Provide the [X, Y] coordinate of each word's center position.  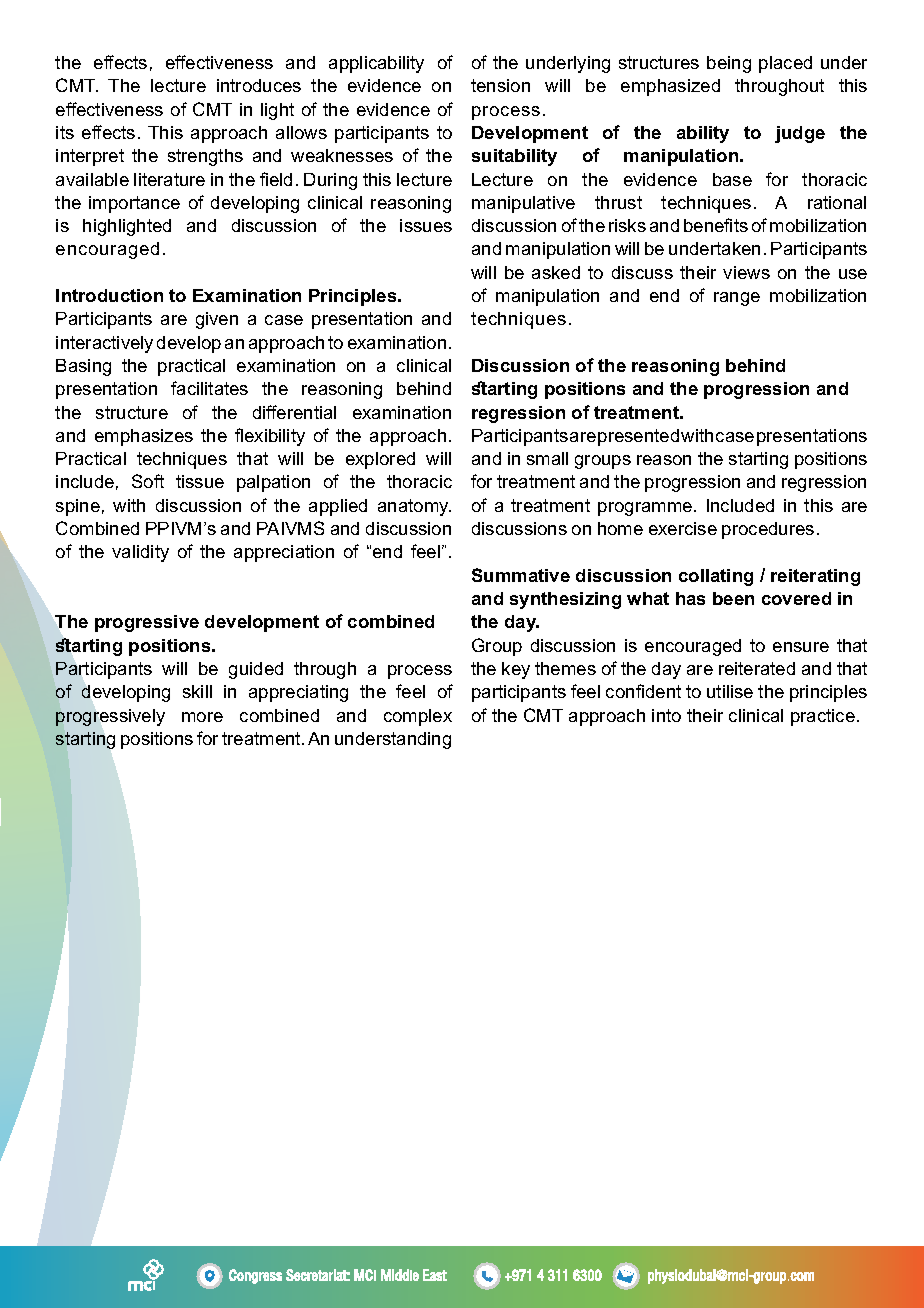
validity [140, 553]
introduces [259, 85]
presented [638, 437]
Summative [521, 575]
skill [197, 691]
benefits [716, 225]
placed [785, 64]
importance [134, 204]
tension [500, 85]
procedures [768, 530]
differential [294, 412]
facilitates [209, 388]
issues [426, 225]
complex [418, 717]
